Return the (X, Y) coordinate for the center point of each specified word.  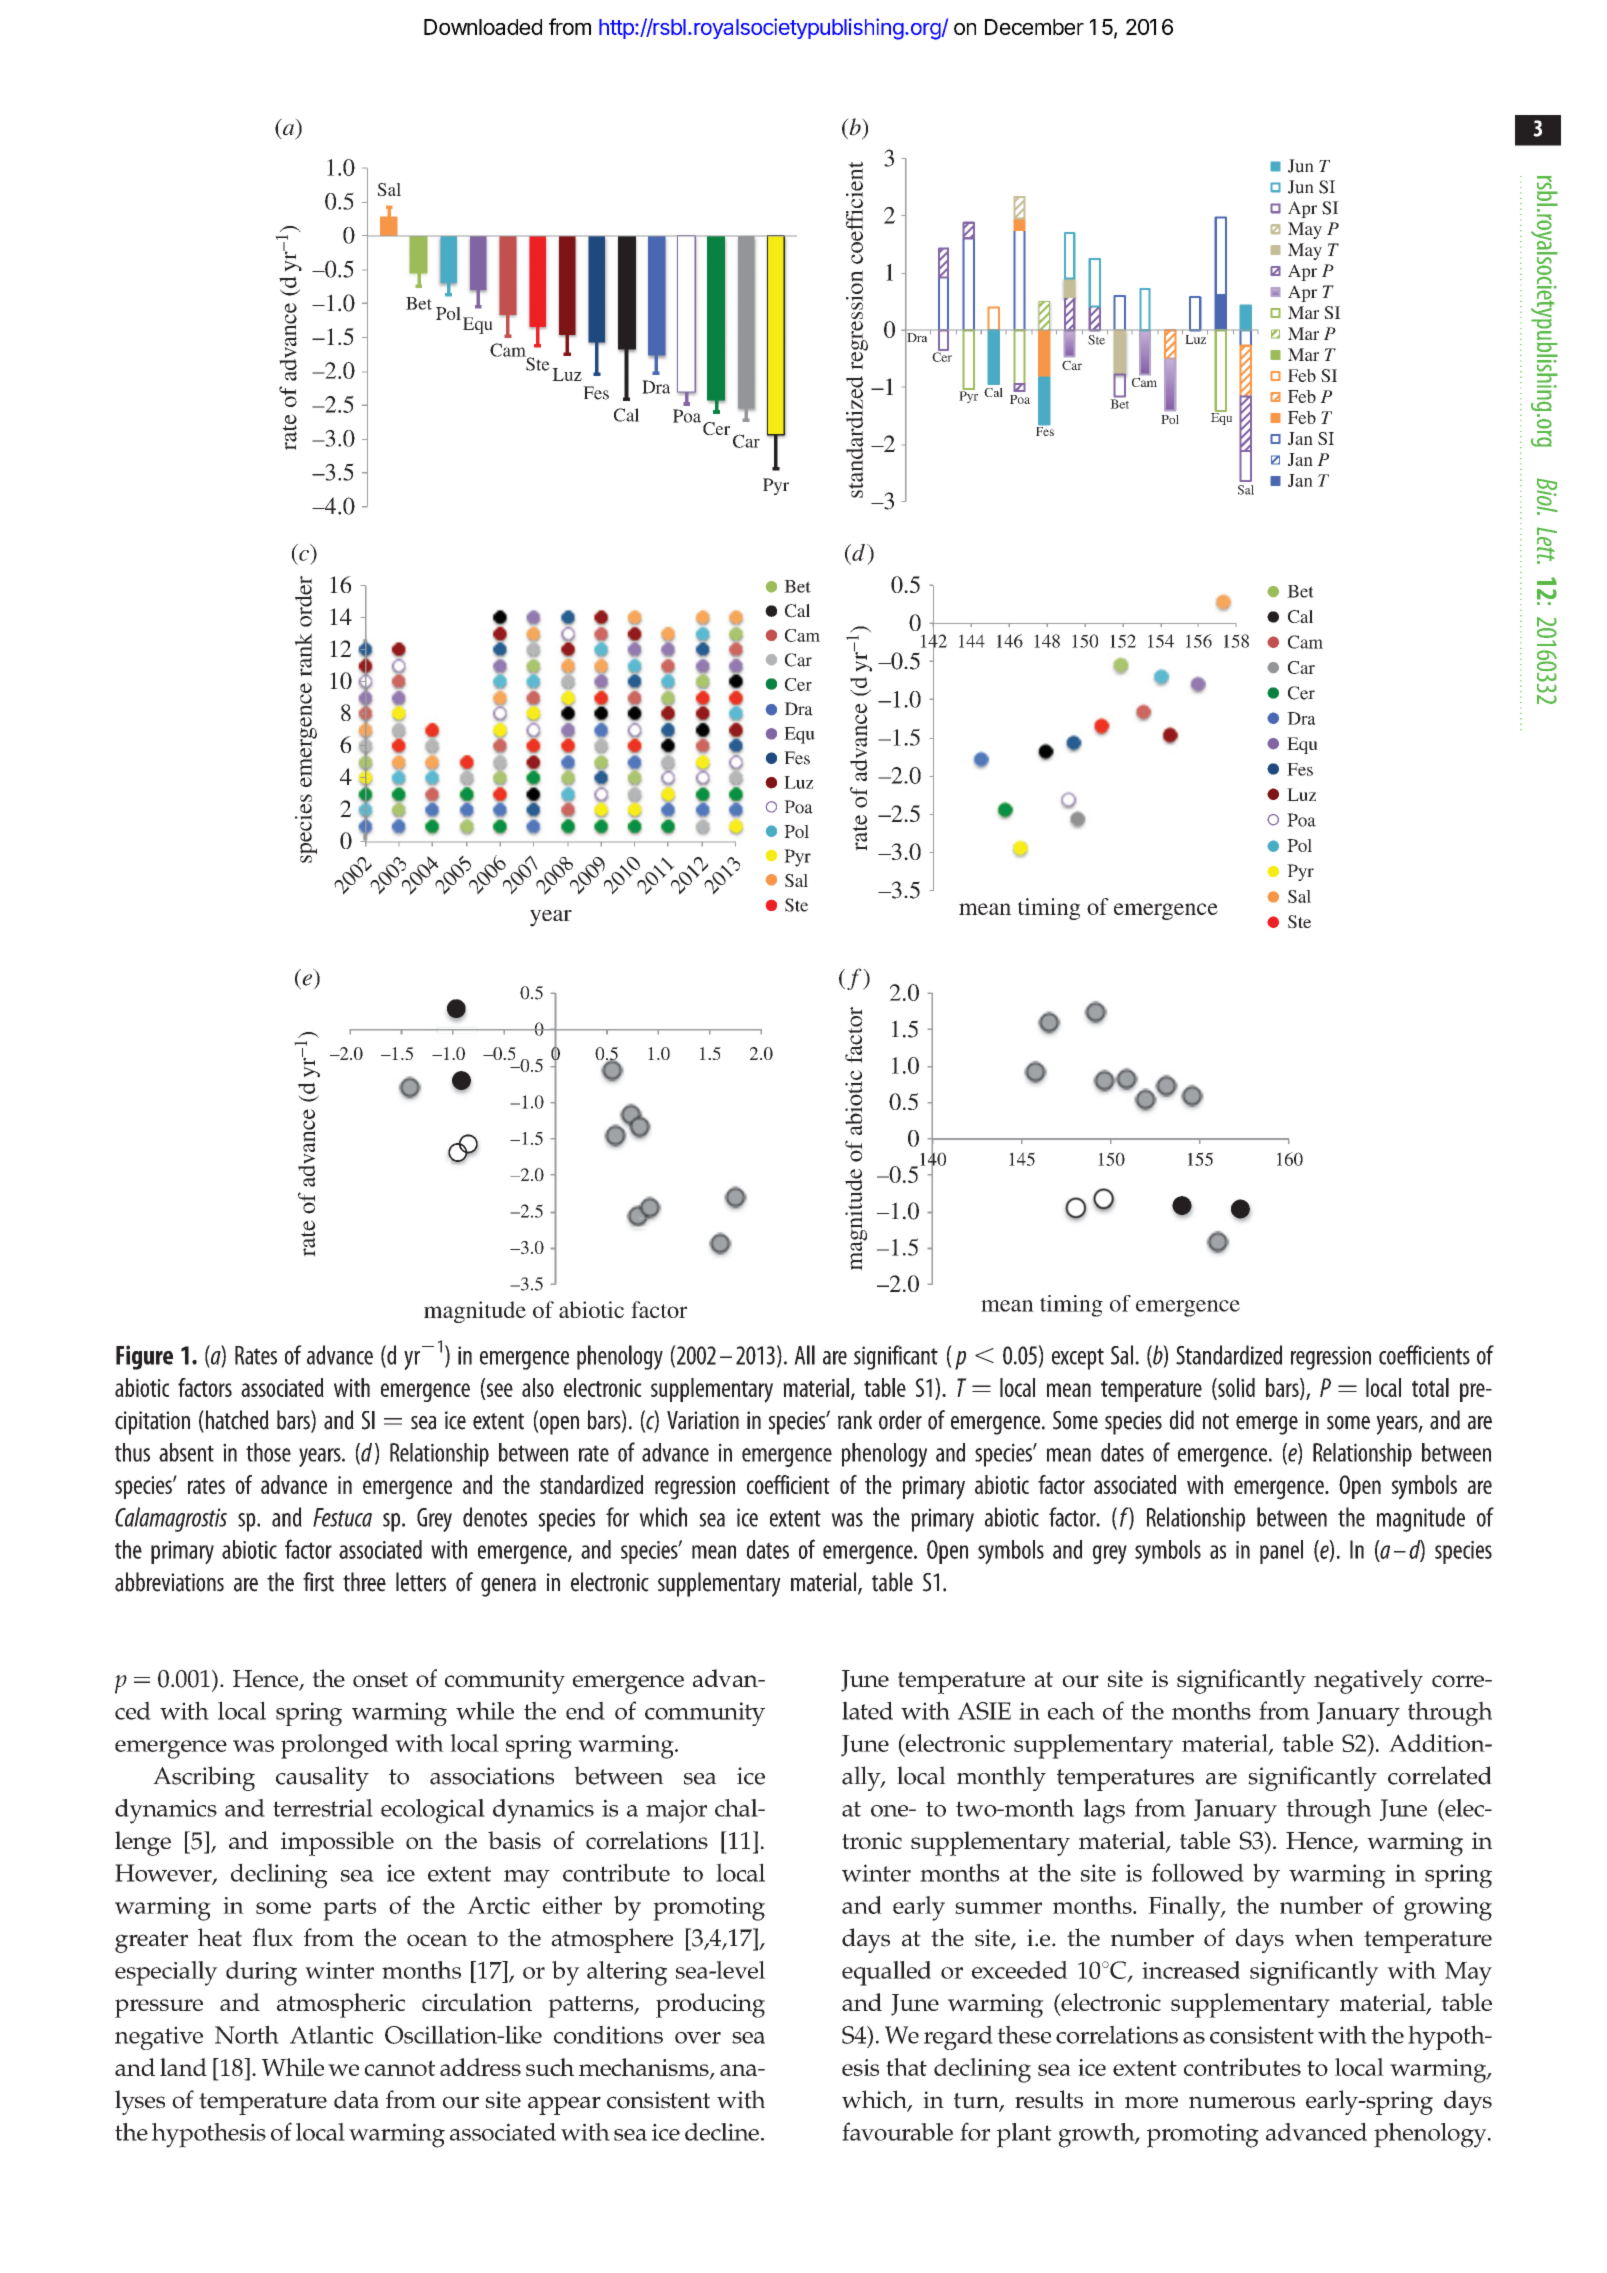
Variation (703, 1420)
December (1034, 27)
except (1078, 1359)
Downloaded (483, 27)
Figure (144, 1357)
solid (1235, 1388)
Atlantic (331, 2034)
